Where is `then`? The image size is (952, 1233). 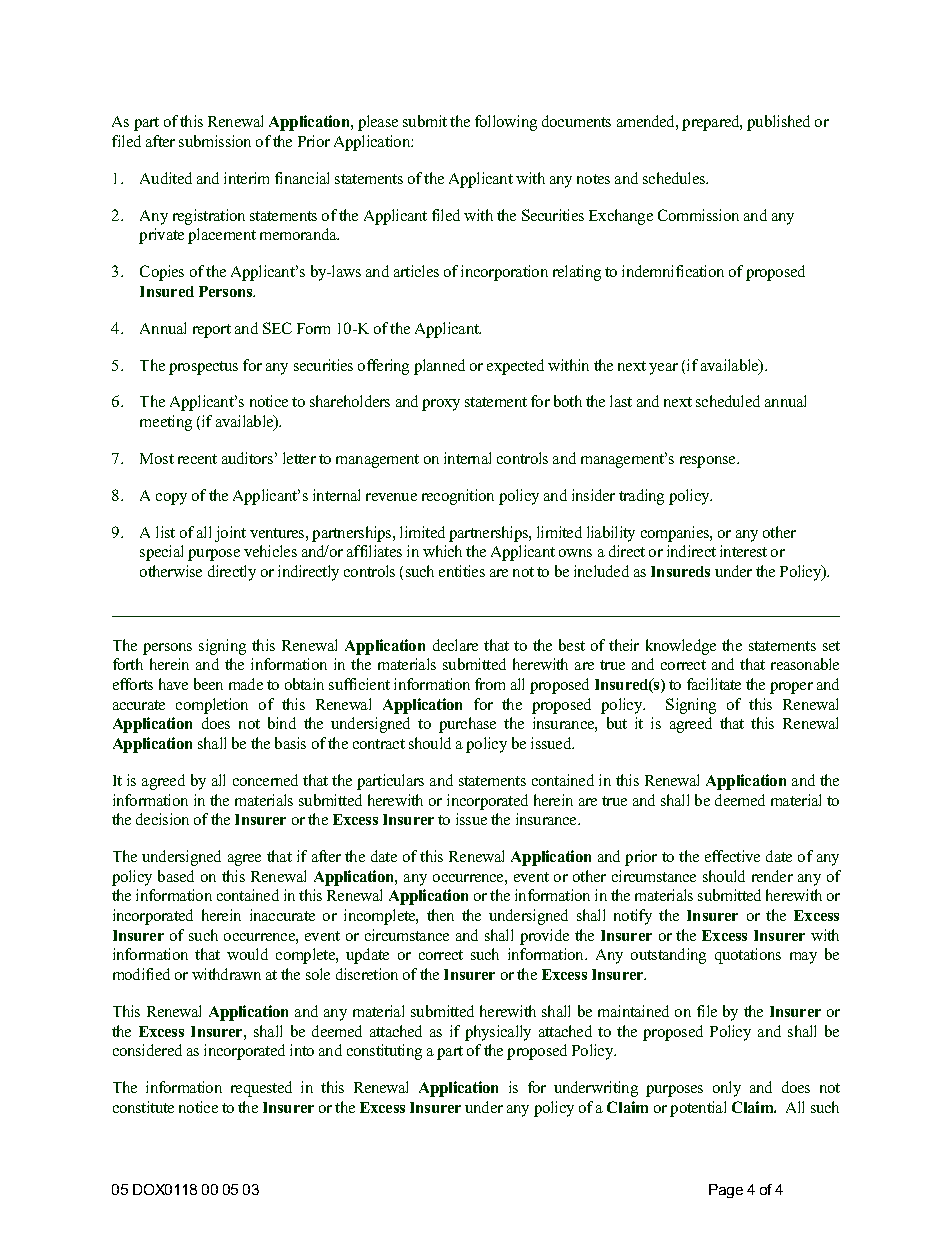
then is located at coordinates (440, 915).
